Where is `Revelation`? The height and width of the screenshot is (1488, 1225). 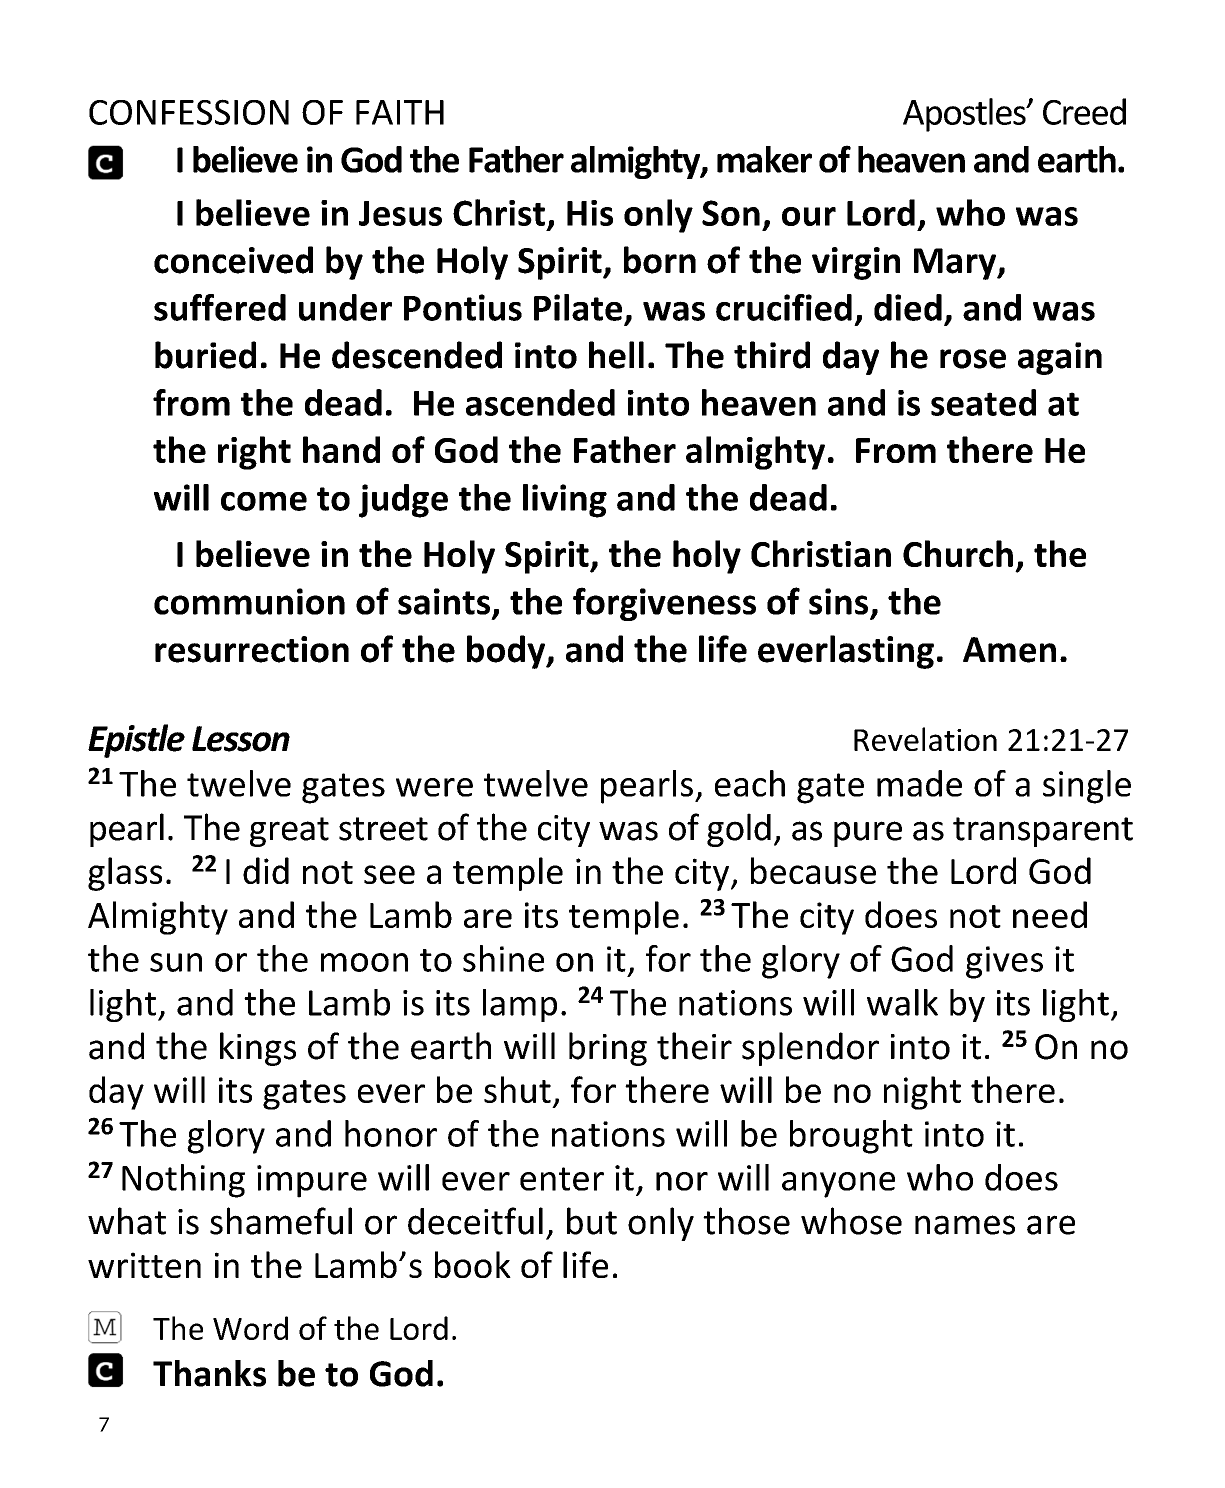 Revelation is located at coordinates (925, 739).
